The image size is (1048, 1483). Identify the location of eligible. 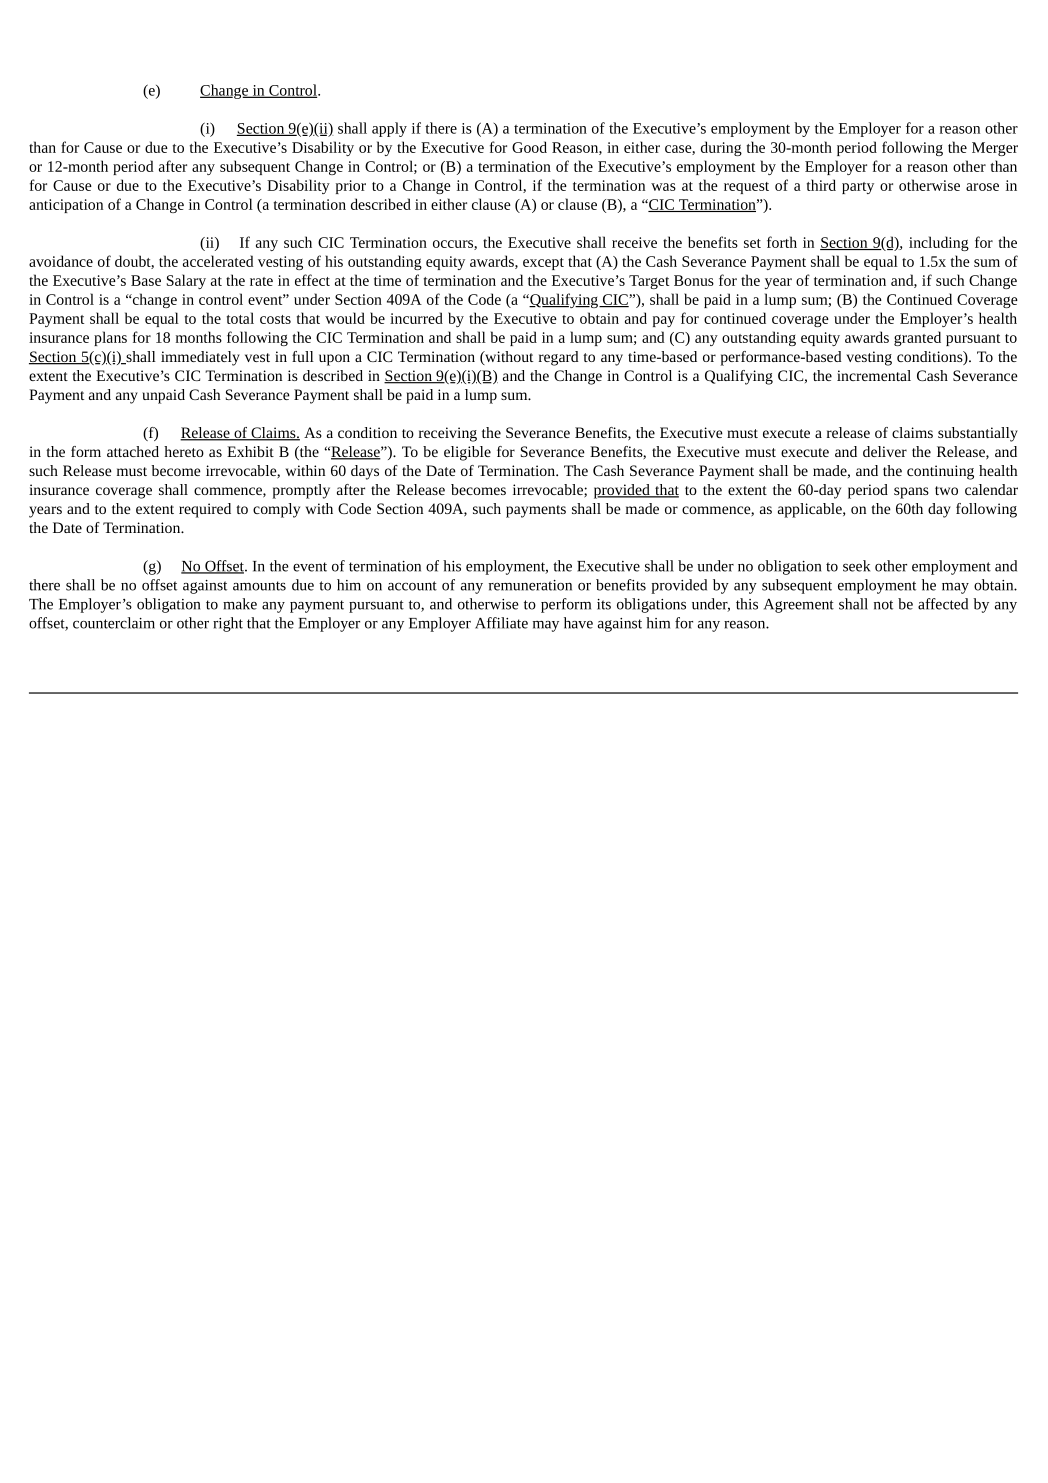
(467, 453).
